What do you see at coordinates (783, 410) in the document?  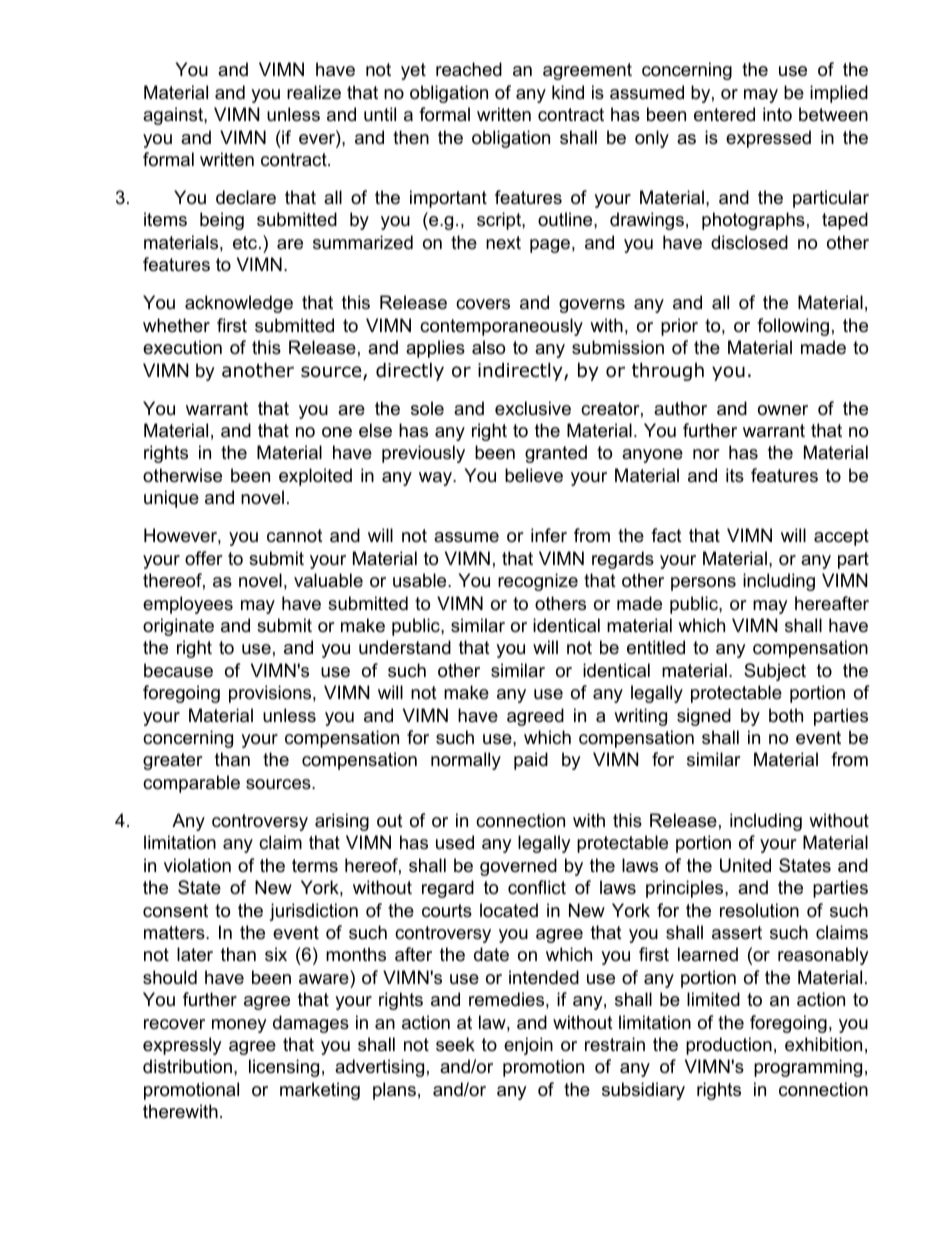 I see `owner` at bounding box center [783, 410].
